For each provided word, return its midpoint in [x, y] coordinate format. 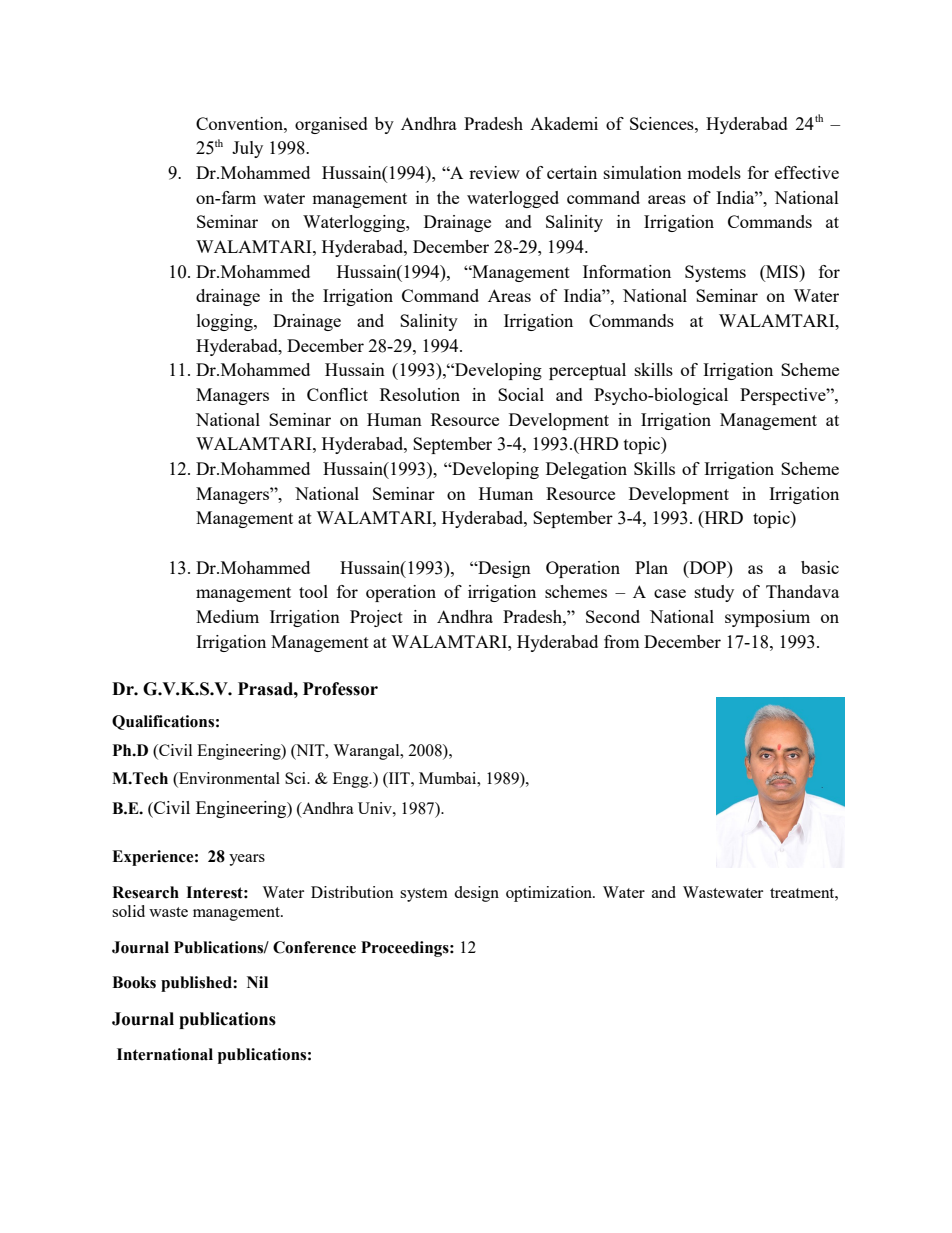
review [494, 172]
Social [521, 394]
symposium [767, 618]
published [197, 984]
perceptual [587, 371]
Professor [340, 689]
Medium [227, 616]
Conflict [337, 394]
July [247, 149]
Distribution [352, 892]
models [714, 172]
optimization [550, 894]
